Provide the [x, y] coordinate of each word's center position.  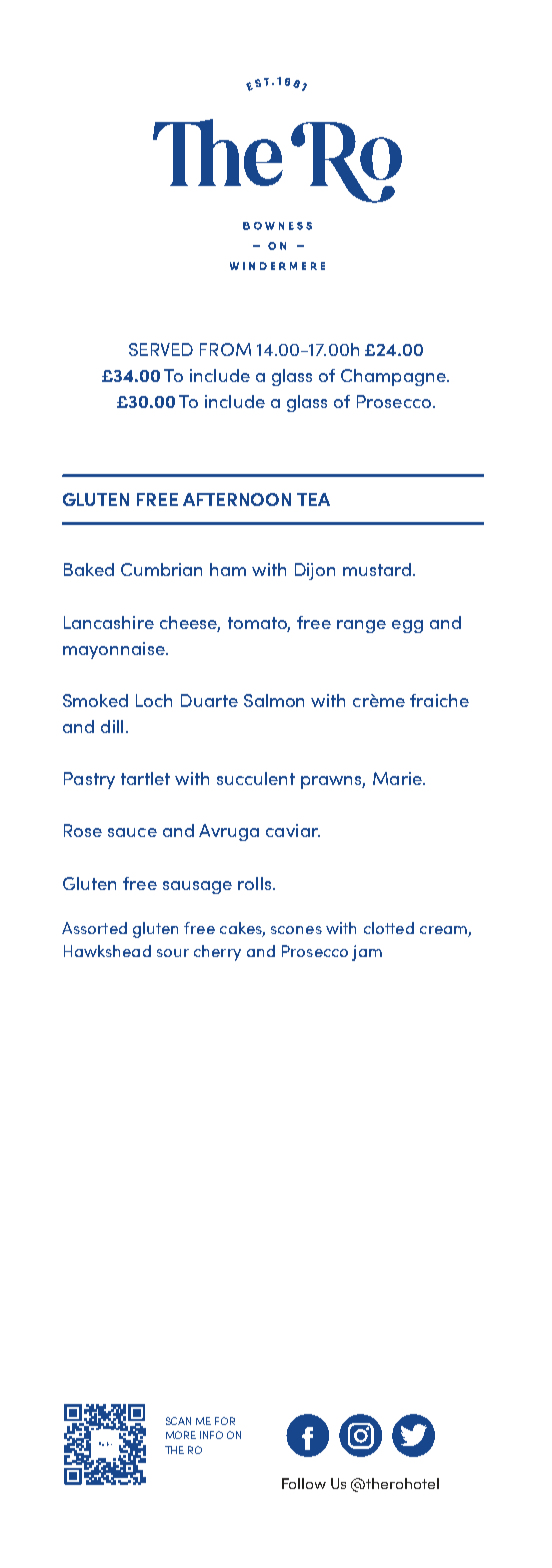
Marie [399, 778]
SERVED [161, 349]
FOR [225, 1421]
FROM [225, 349]
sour [173, 953]
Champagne [394, 377]
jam [367, 953]
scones [296, 930]
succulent [256, 778]
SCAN [178, 1421]
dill [112, 726]
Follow [304, 1483]
